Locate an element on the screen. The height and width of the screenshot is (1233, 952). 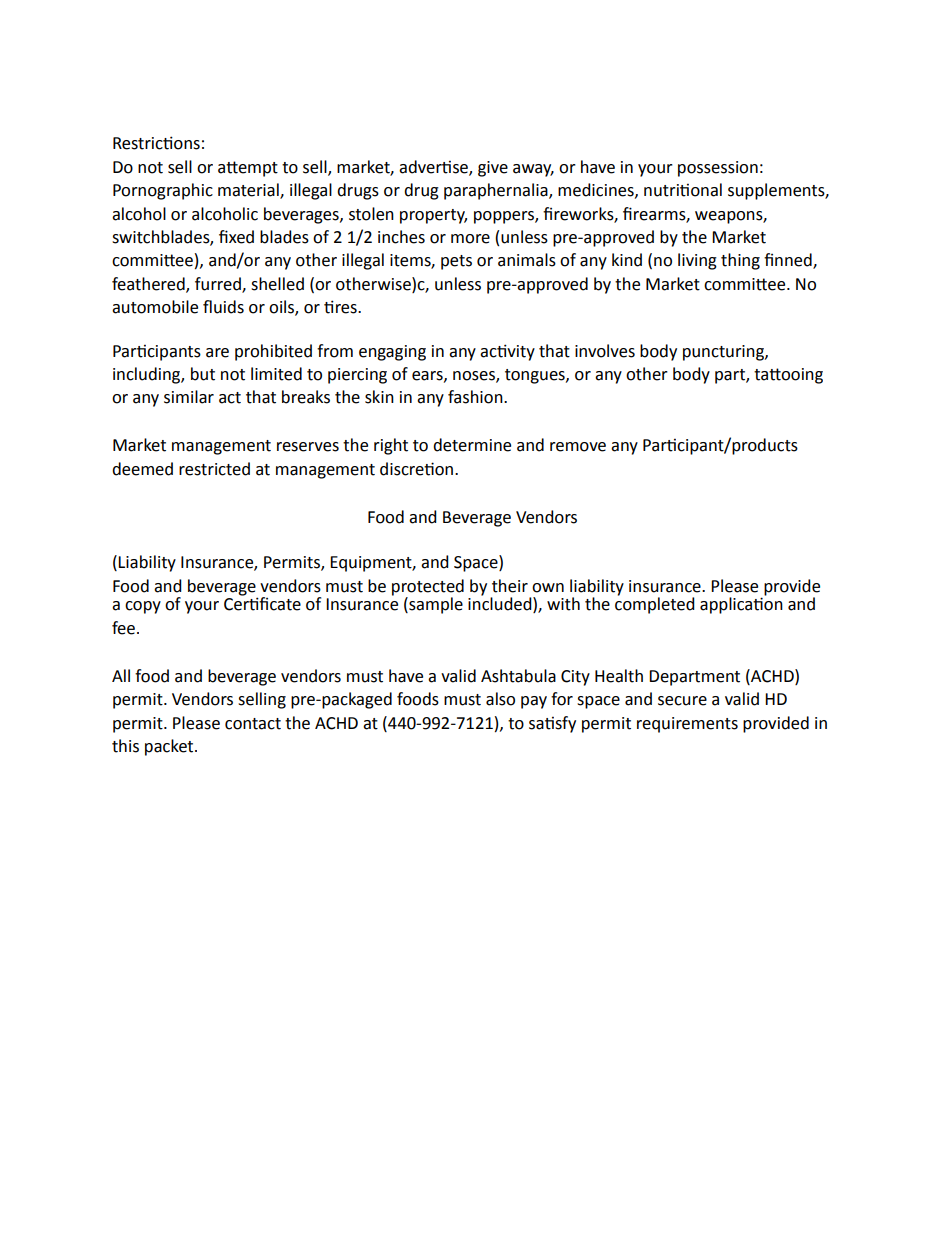
living is located at coordinates (697, 261).
